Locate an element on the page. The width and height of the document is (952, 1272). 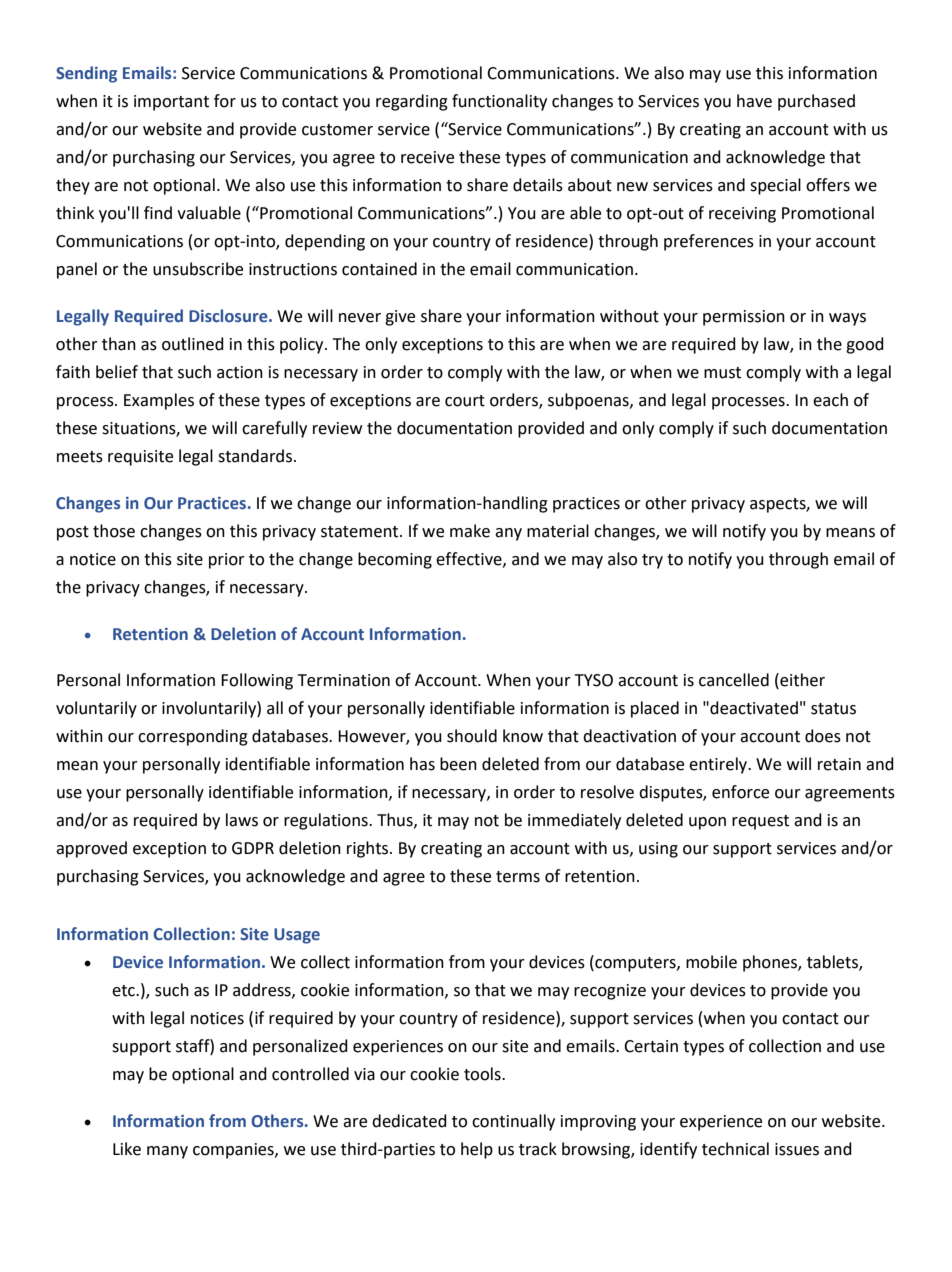
must is located at coordinates (722, 373).
